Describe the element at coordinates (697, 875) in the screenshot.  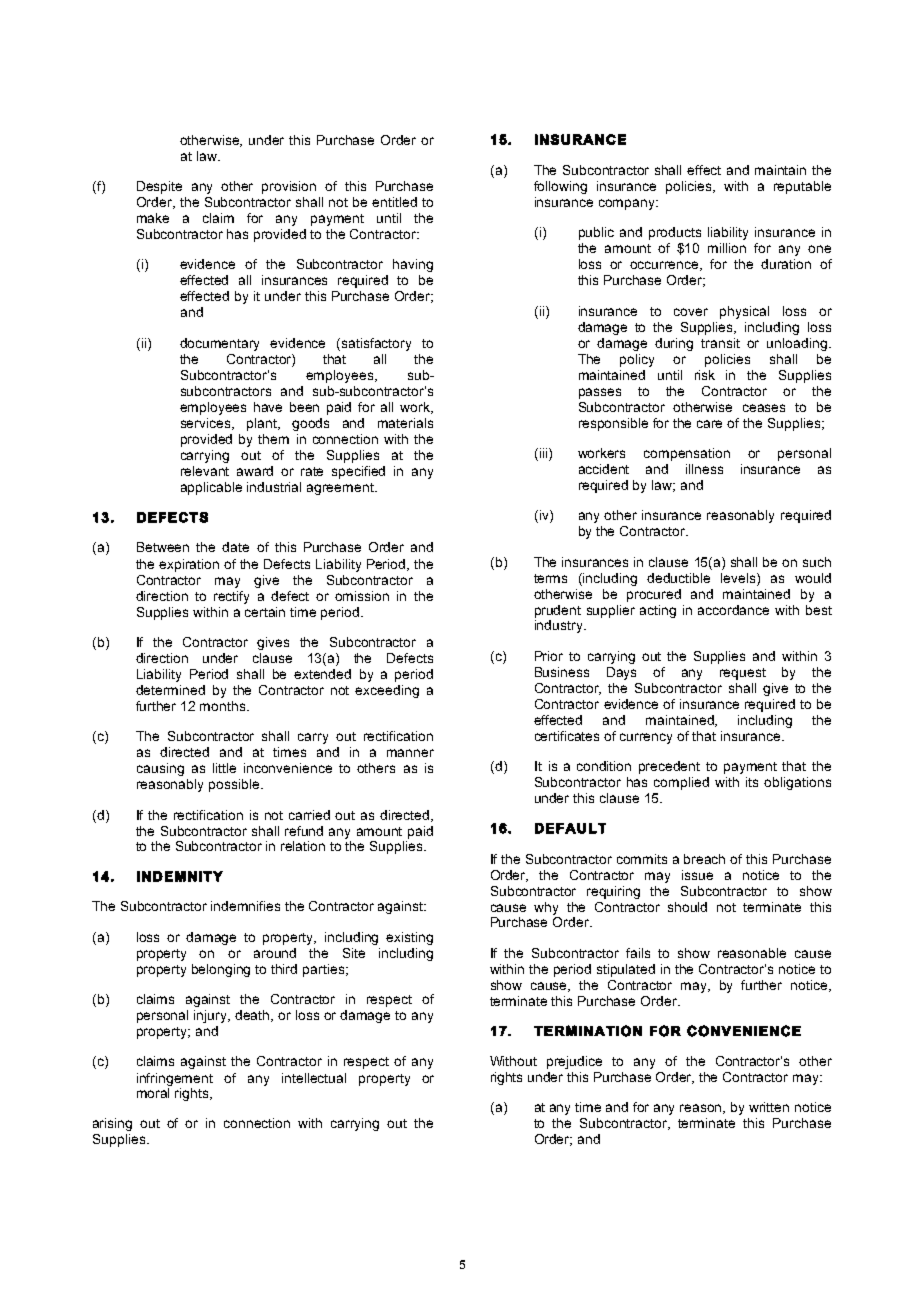
I see `issue` at that location.
